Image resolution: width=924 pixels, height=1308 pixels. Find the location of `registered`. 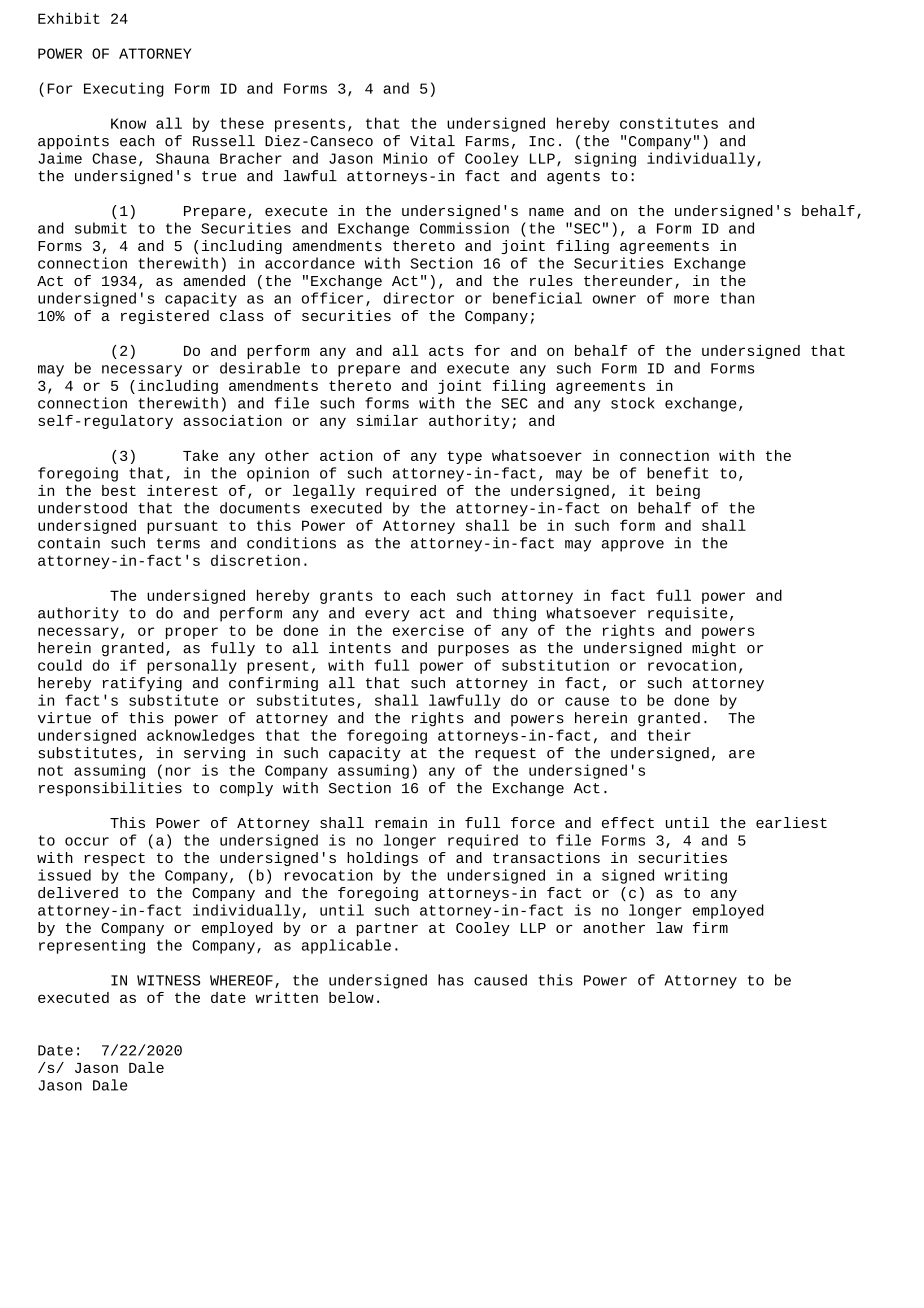

registered is located at coordinates (165, 317).
